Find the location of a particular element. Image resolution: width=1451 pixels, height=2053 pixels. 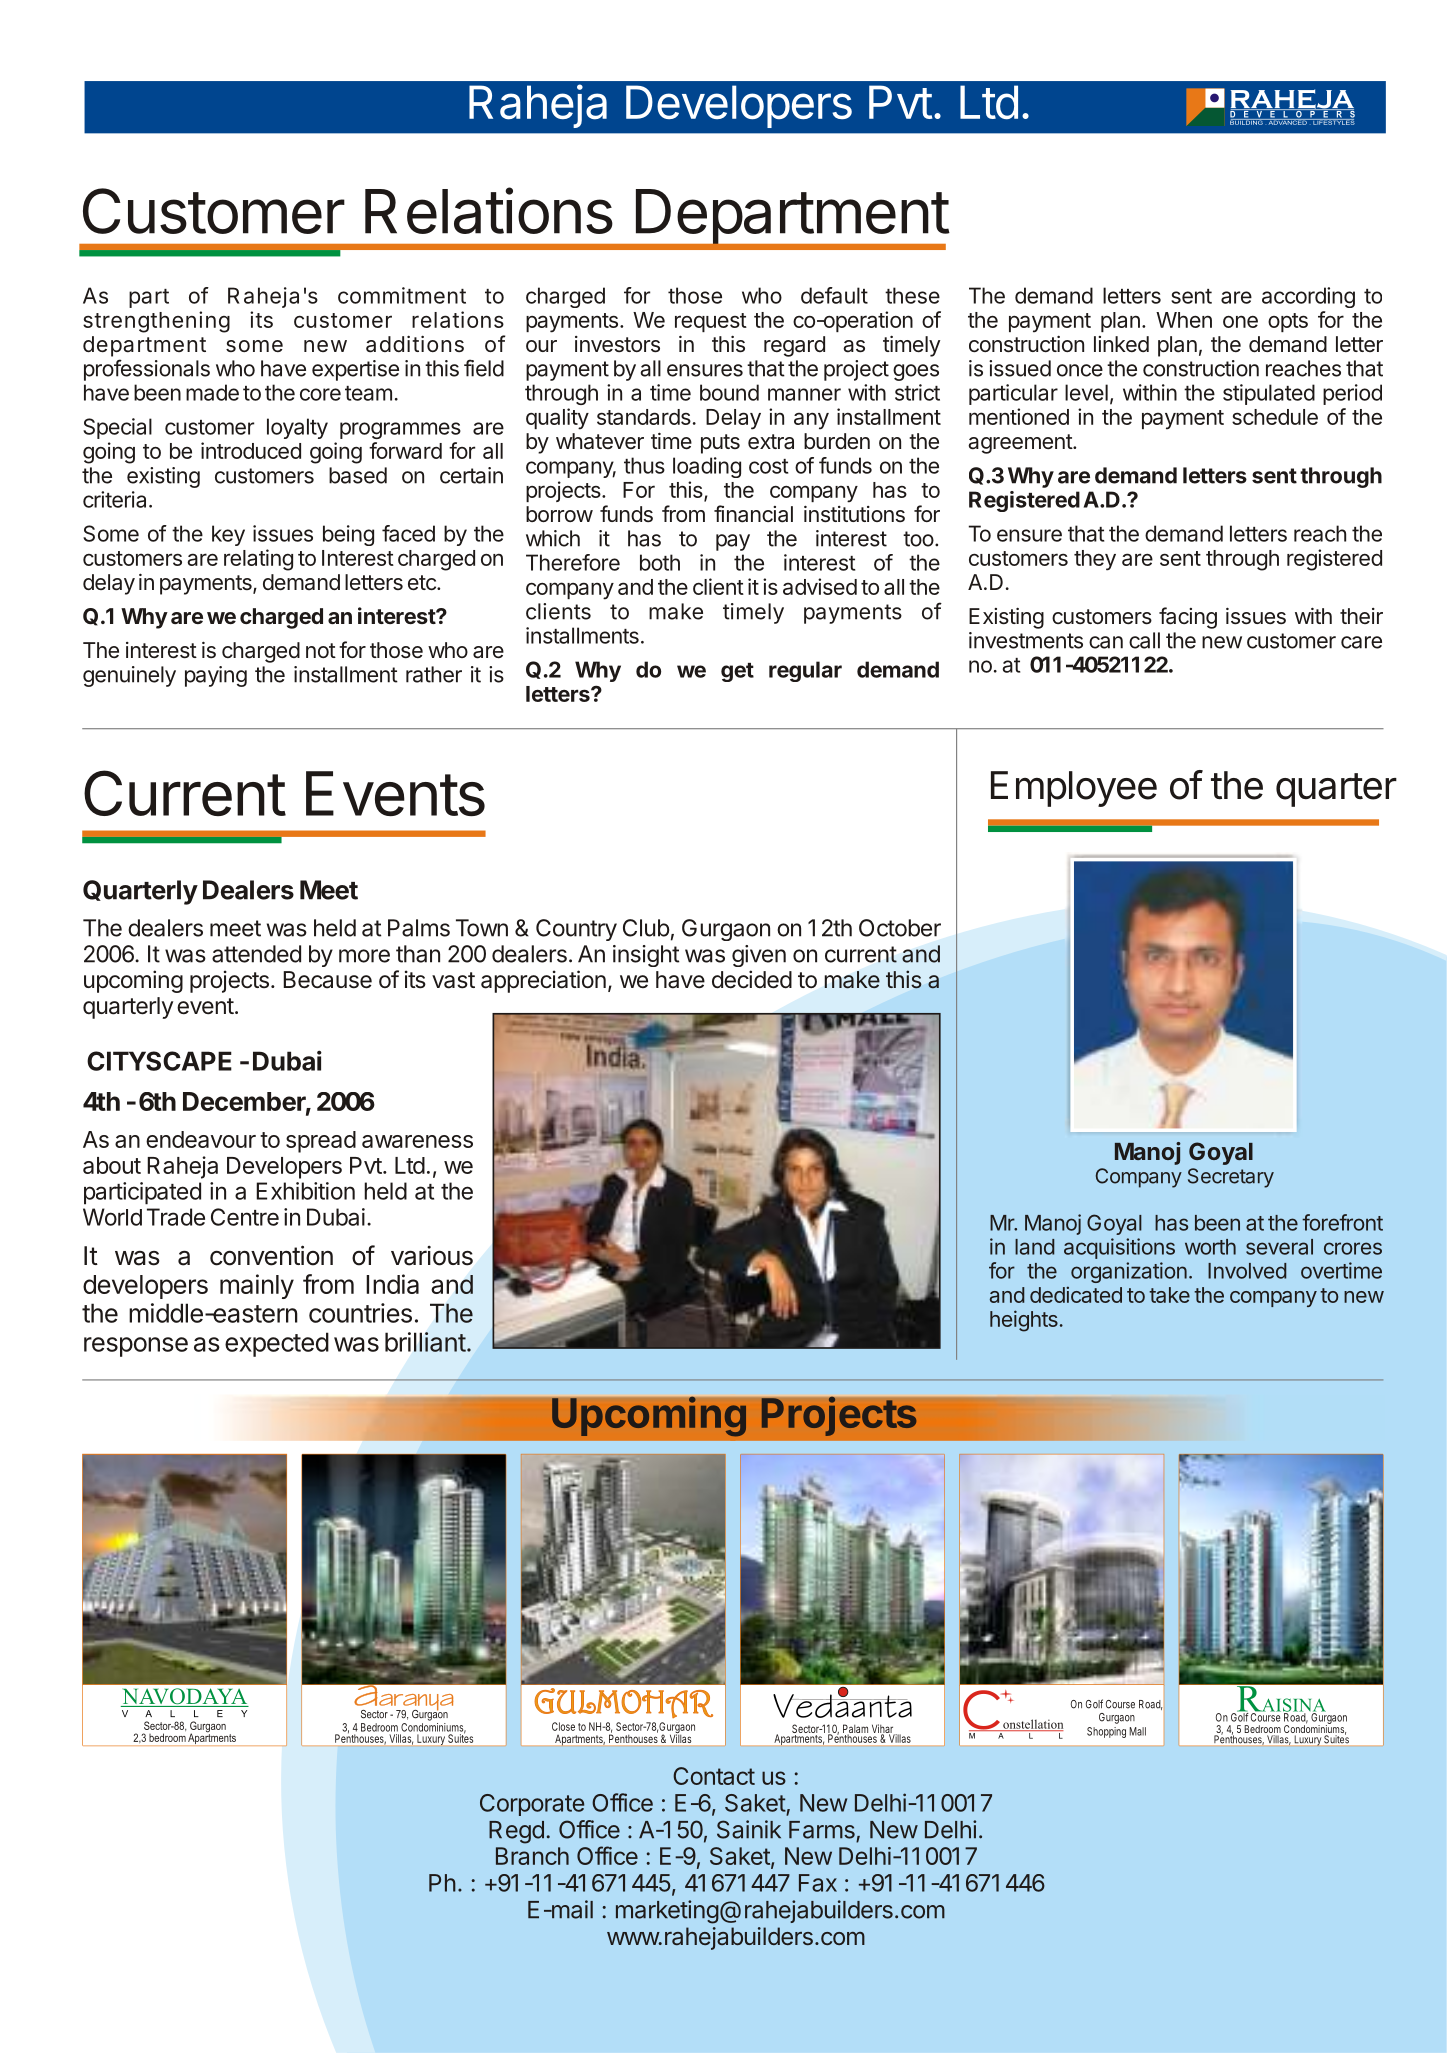

expected is located at coordinates (277, 1344).
